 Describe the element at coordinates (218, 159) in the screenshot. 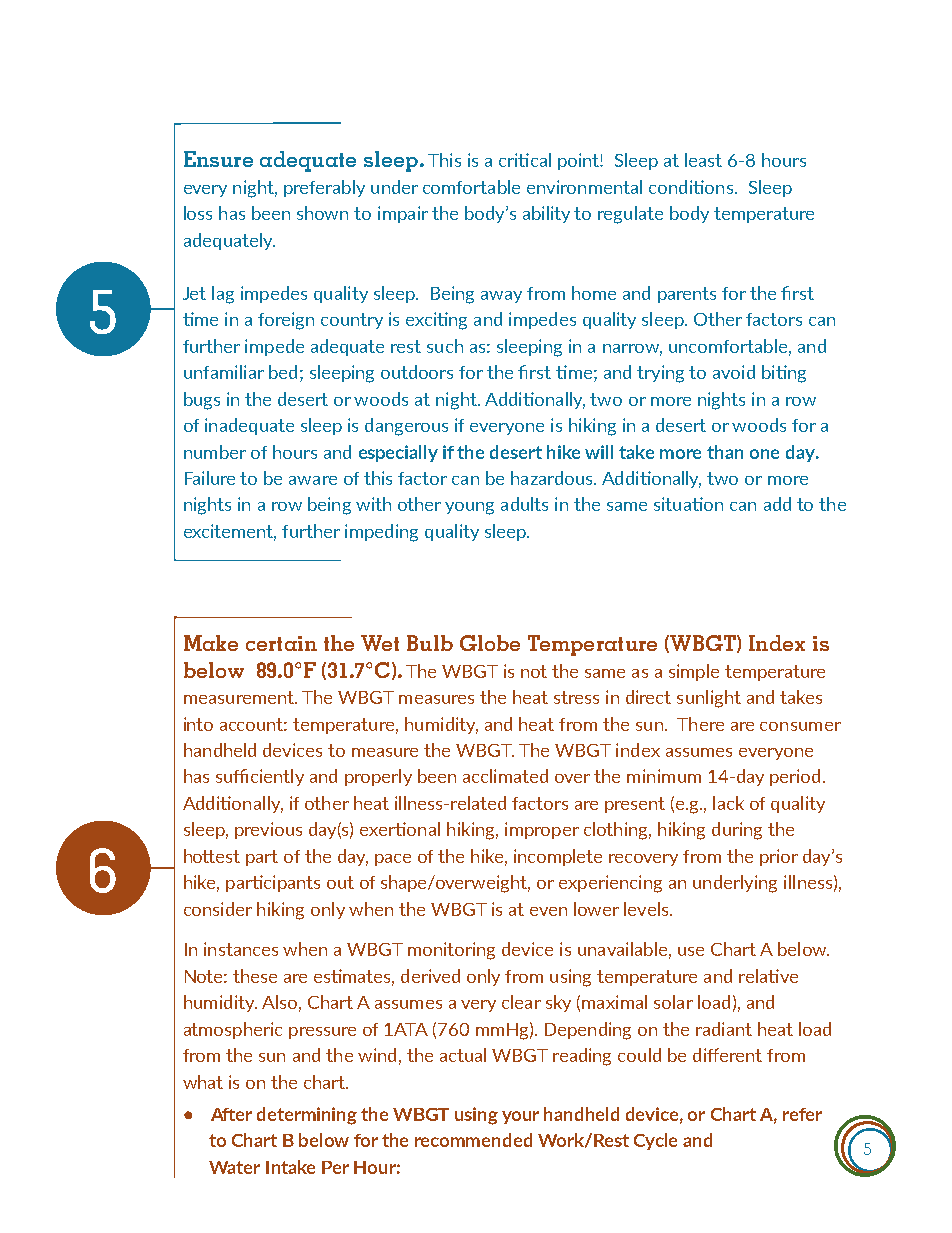

I see `Ensure` at that location.
